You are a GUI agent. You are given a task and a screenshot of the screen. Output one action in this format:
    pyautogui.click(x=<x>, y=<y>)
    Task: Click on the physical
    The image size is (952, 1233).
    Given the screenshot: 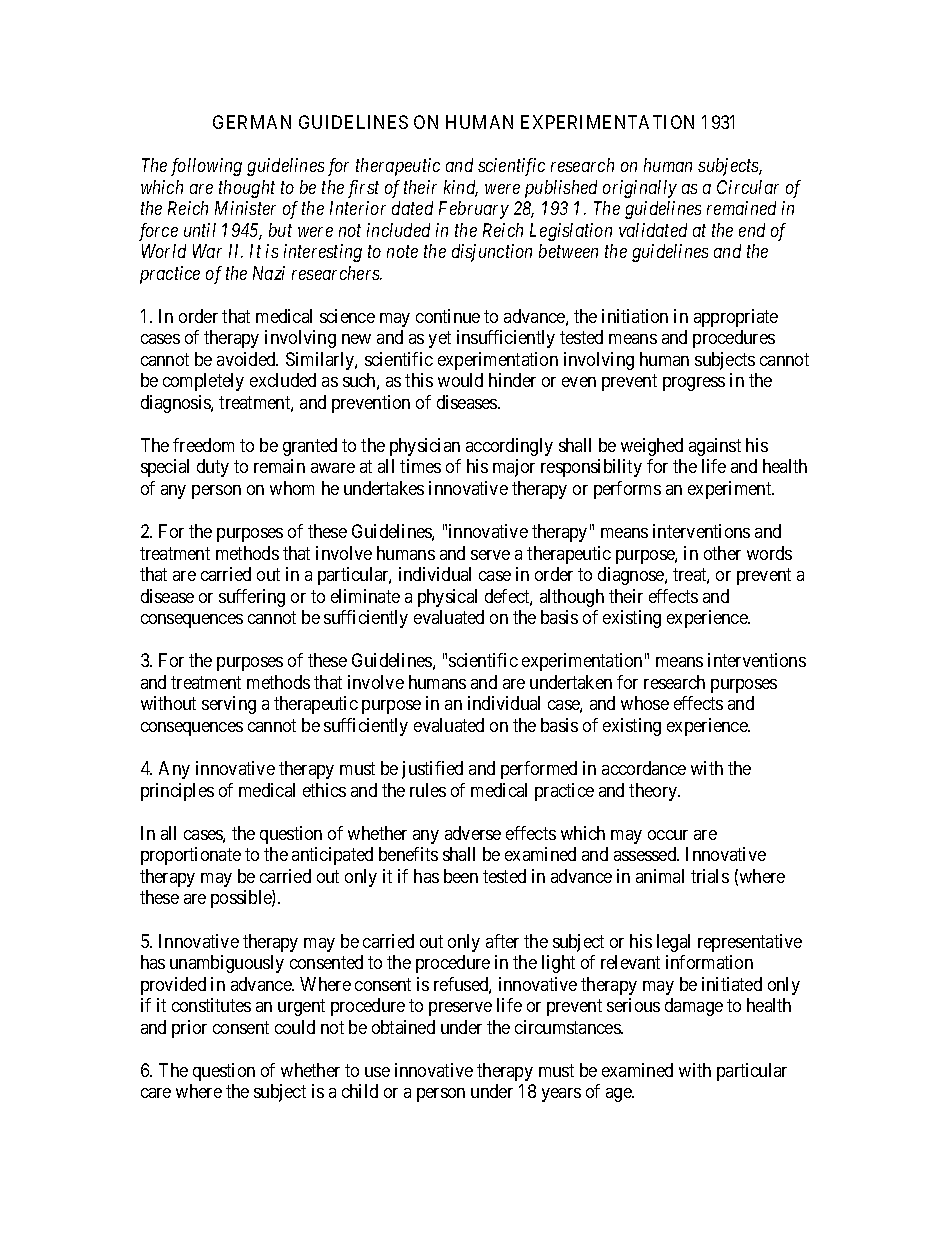 What is the action you would take?
    pyautogui.click(x=447, y=598)
